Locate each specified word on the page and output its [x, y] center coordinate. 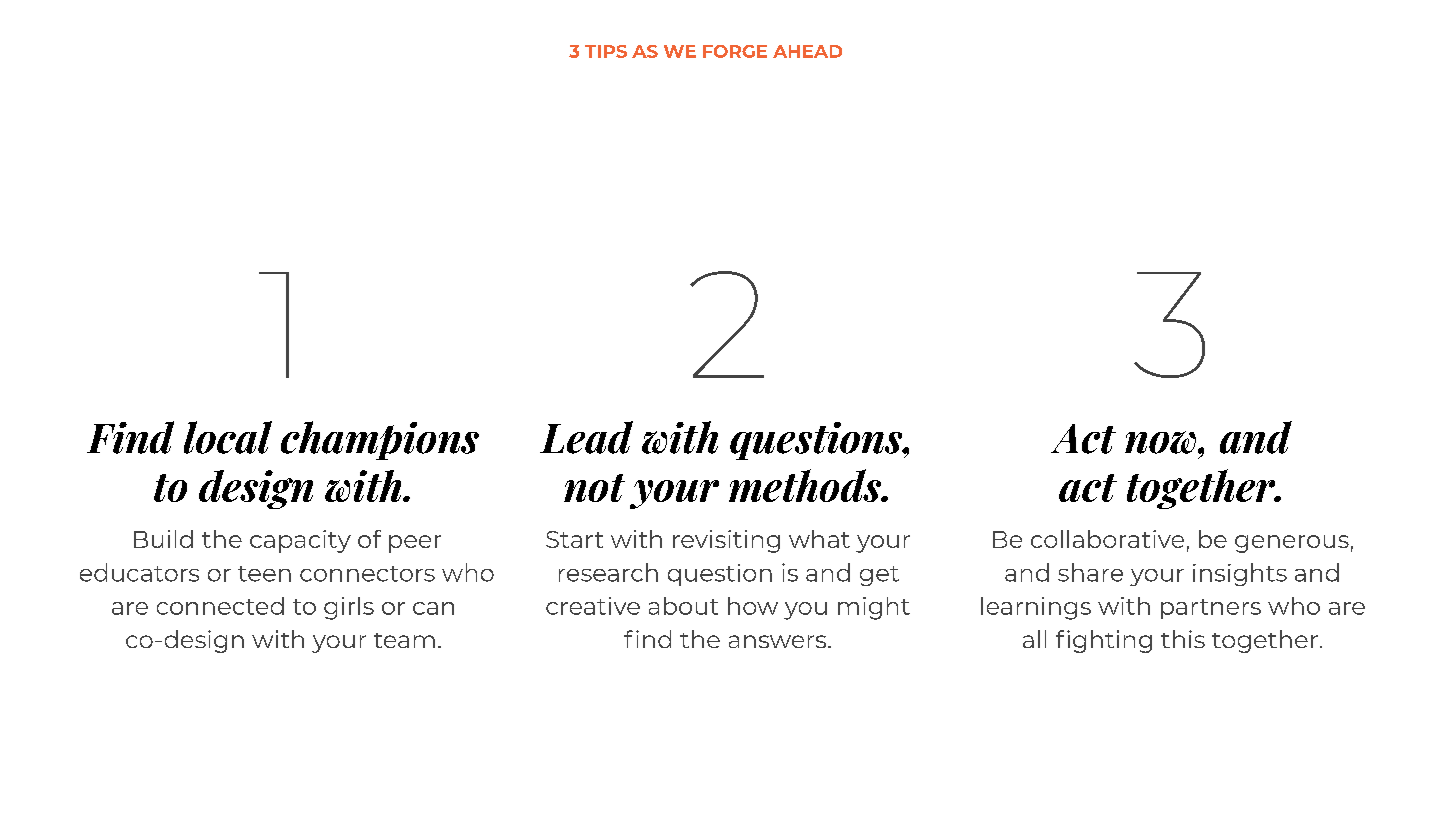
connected [220, 606]
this [1183, 639]
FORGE [735, 51]
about [683, 606]
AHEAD [807, 51]
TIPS [606, 51]
